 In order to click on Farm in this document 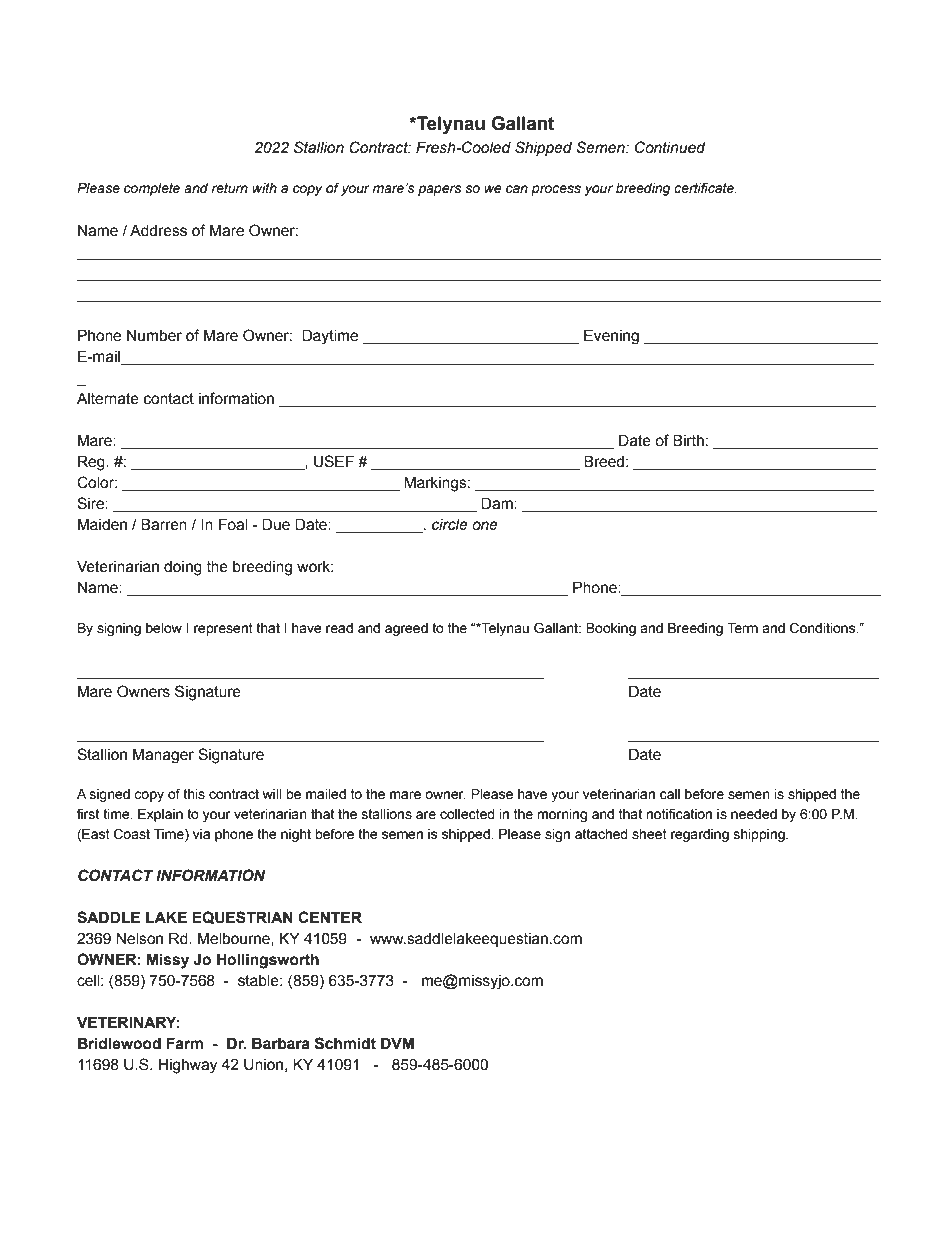, I will do `click(184, 1043)`.
